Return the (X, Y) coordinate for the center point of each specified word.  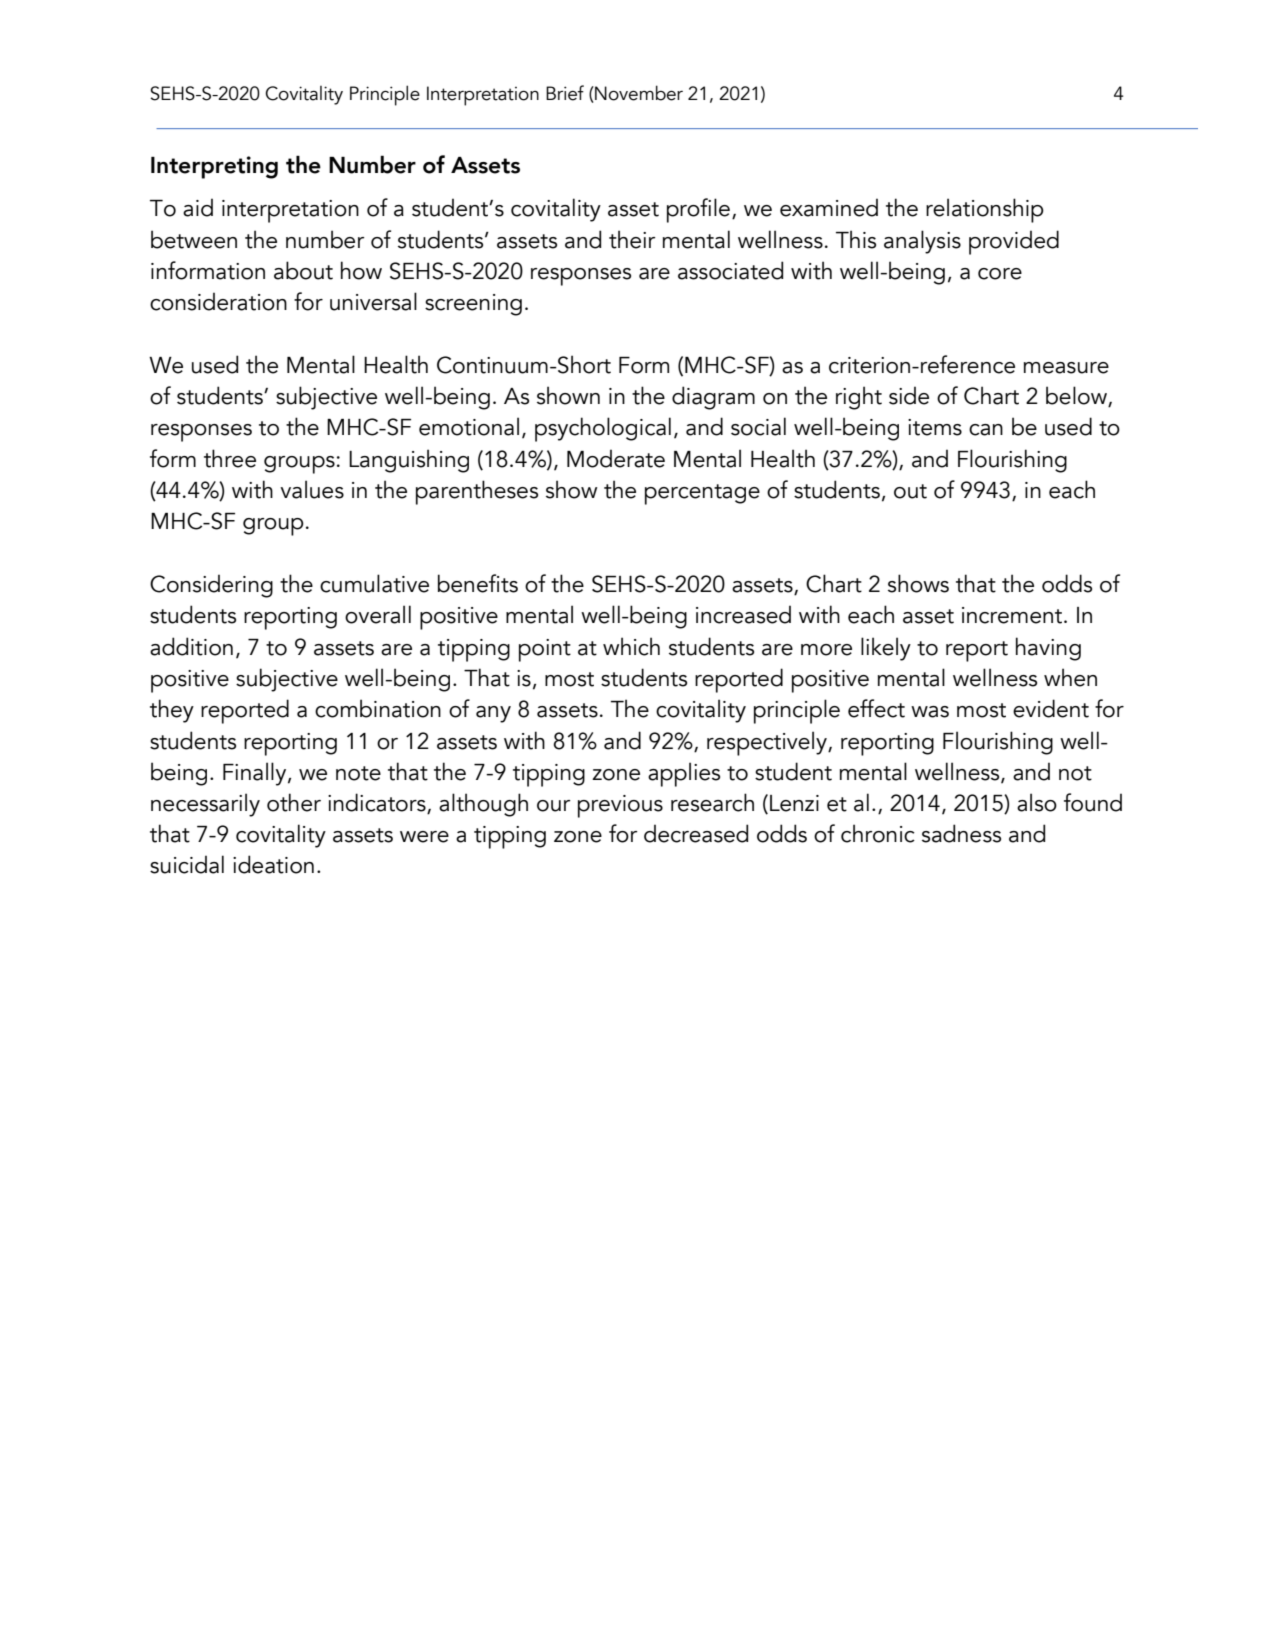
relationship (985, 210)
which (631, 646)
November (638, 93)
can (986, 430)
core (1000, 274)
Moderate (616, 458)
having (1048, 649)
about (303, 270)
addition (191, 646)
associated (730, 270)
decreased (696, 833)
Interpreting (214, 167)
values (312, 489)
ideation (273, 864)
